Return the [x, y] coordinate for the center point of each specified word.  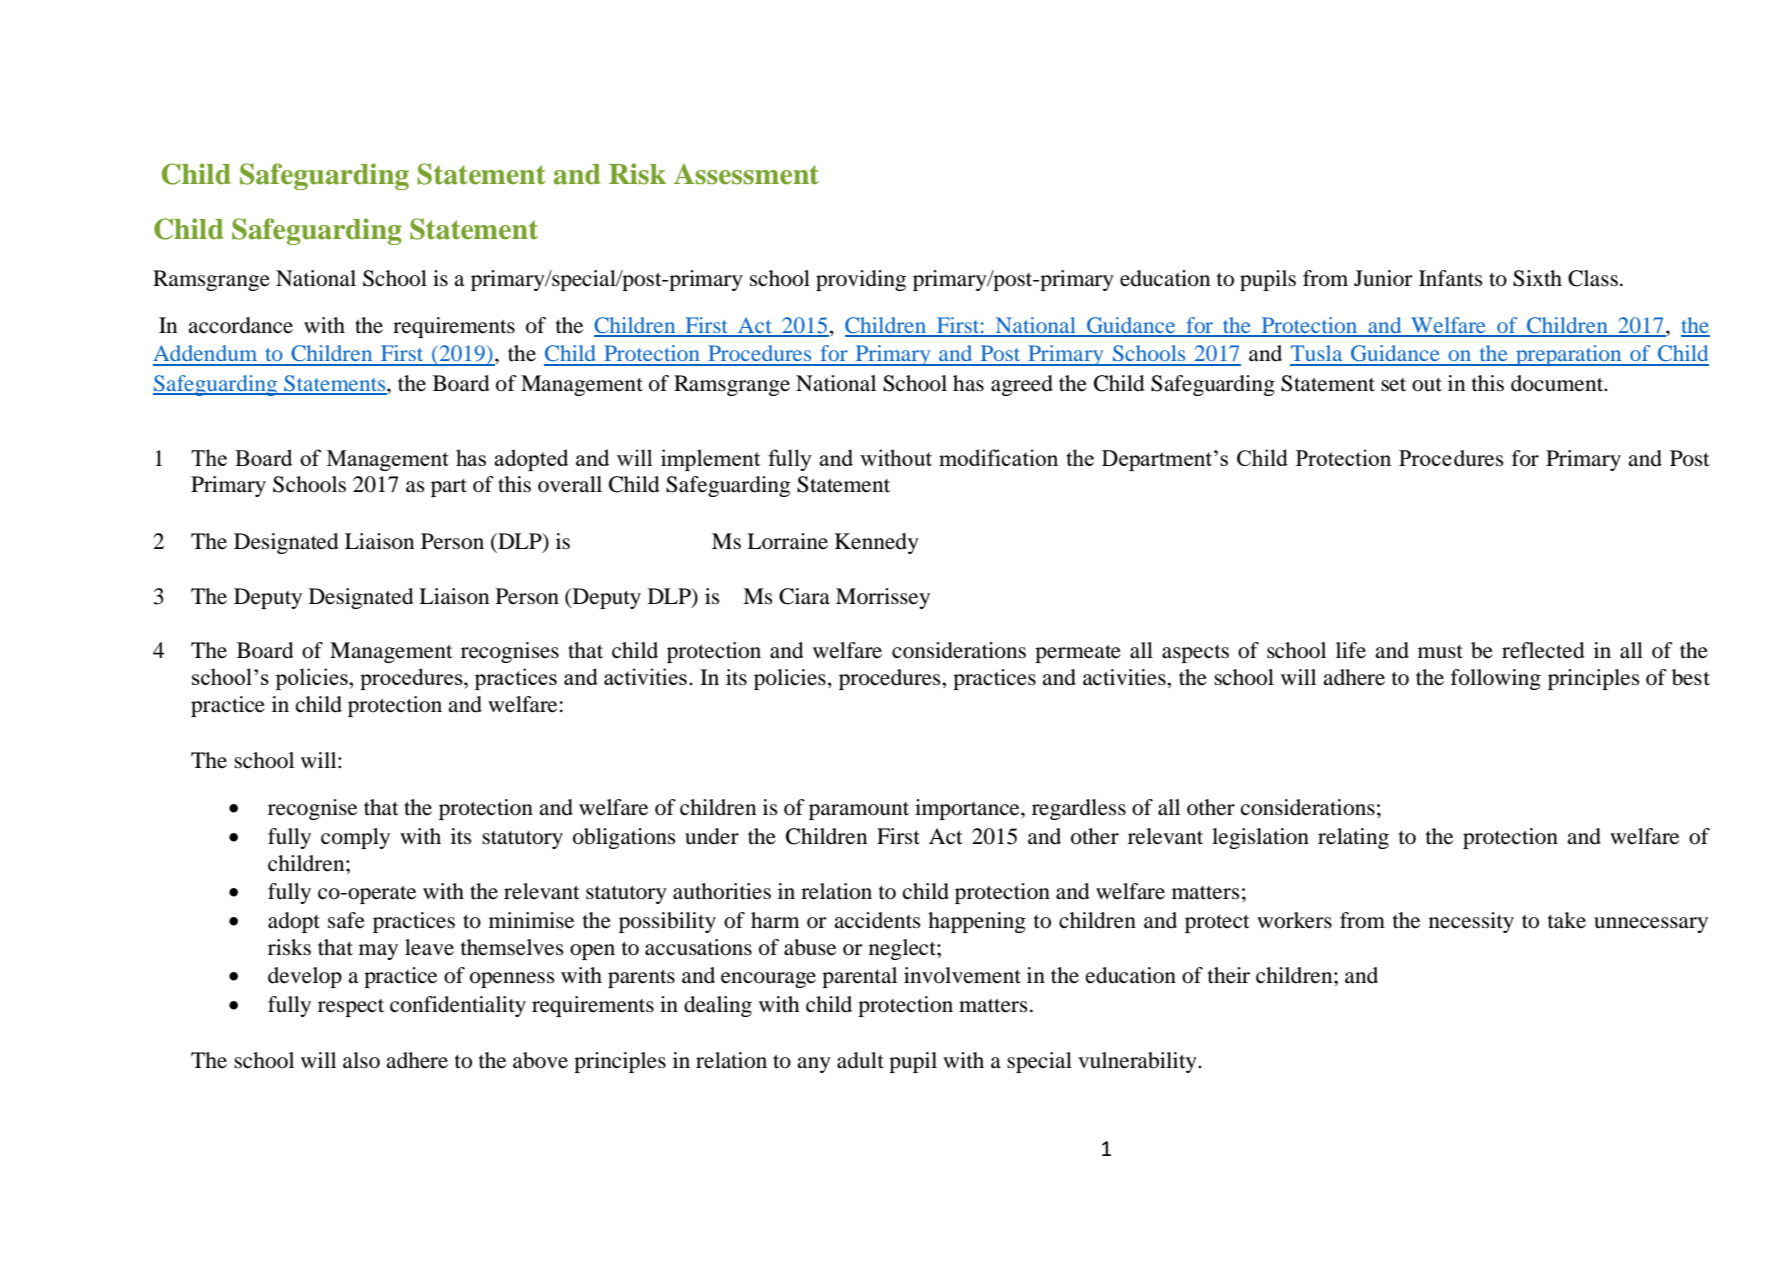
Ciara [804, 596]
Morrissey [883, 598]
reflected [1543, 650]
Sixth [1537, 278]
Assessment [746, 174]
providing [861, 280]
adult [860, 1060]
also [361, 1060]
